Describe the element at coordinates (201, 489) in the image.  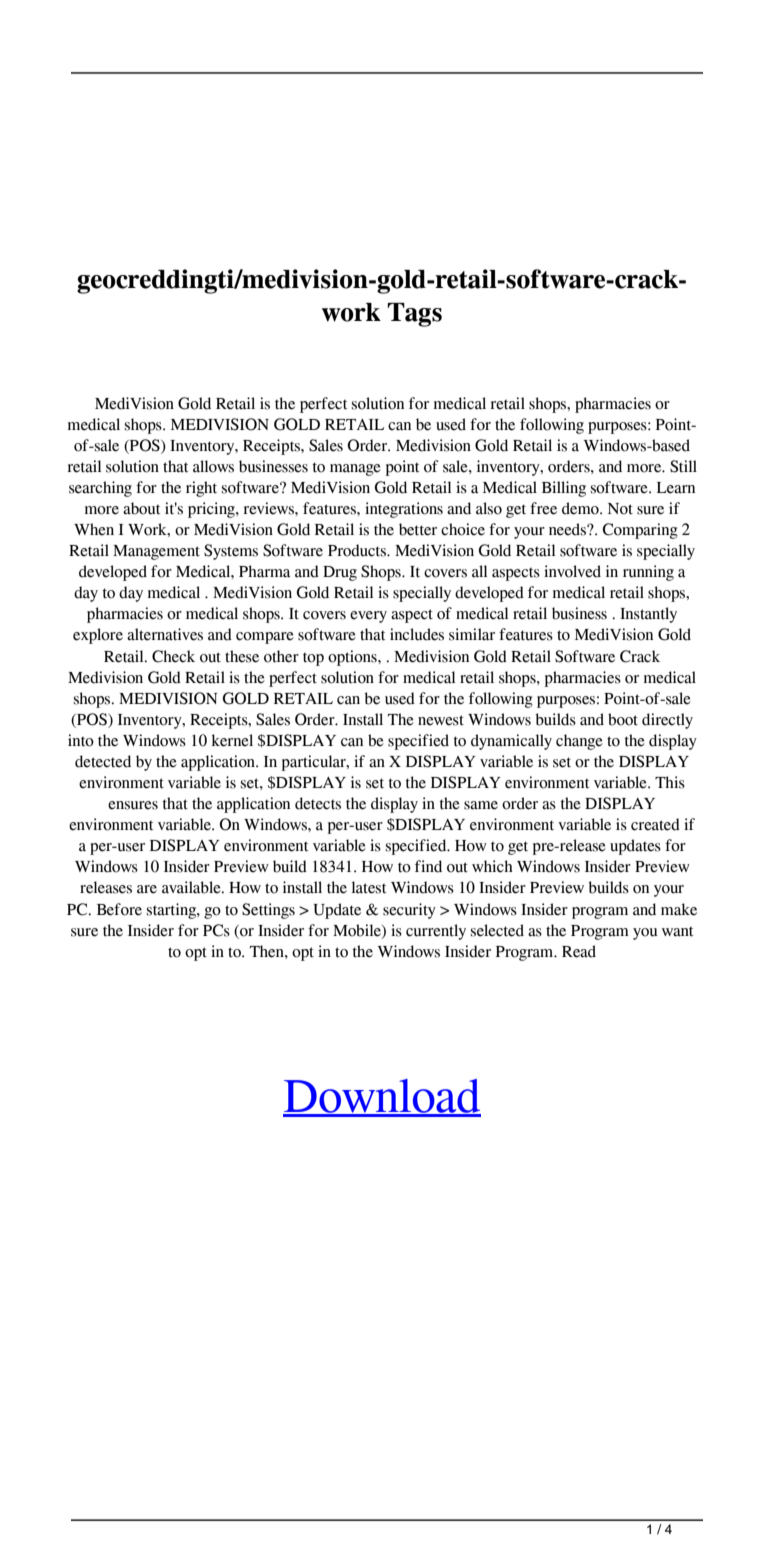
I see `right` at that location.
